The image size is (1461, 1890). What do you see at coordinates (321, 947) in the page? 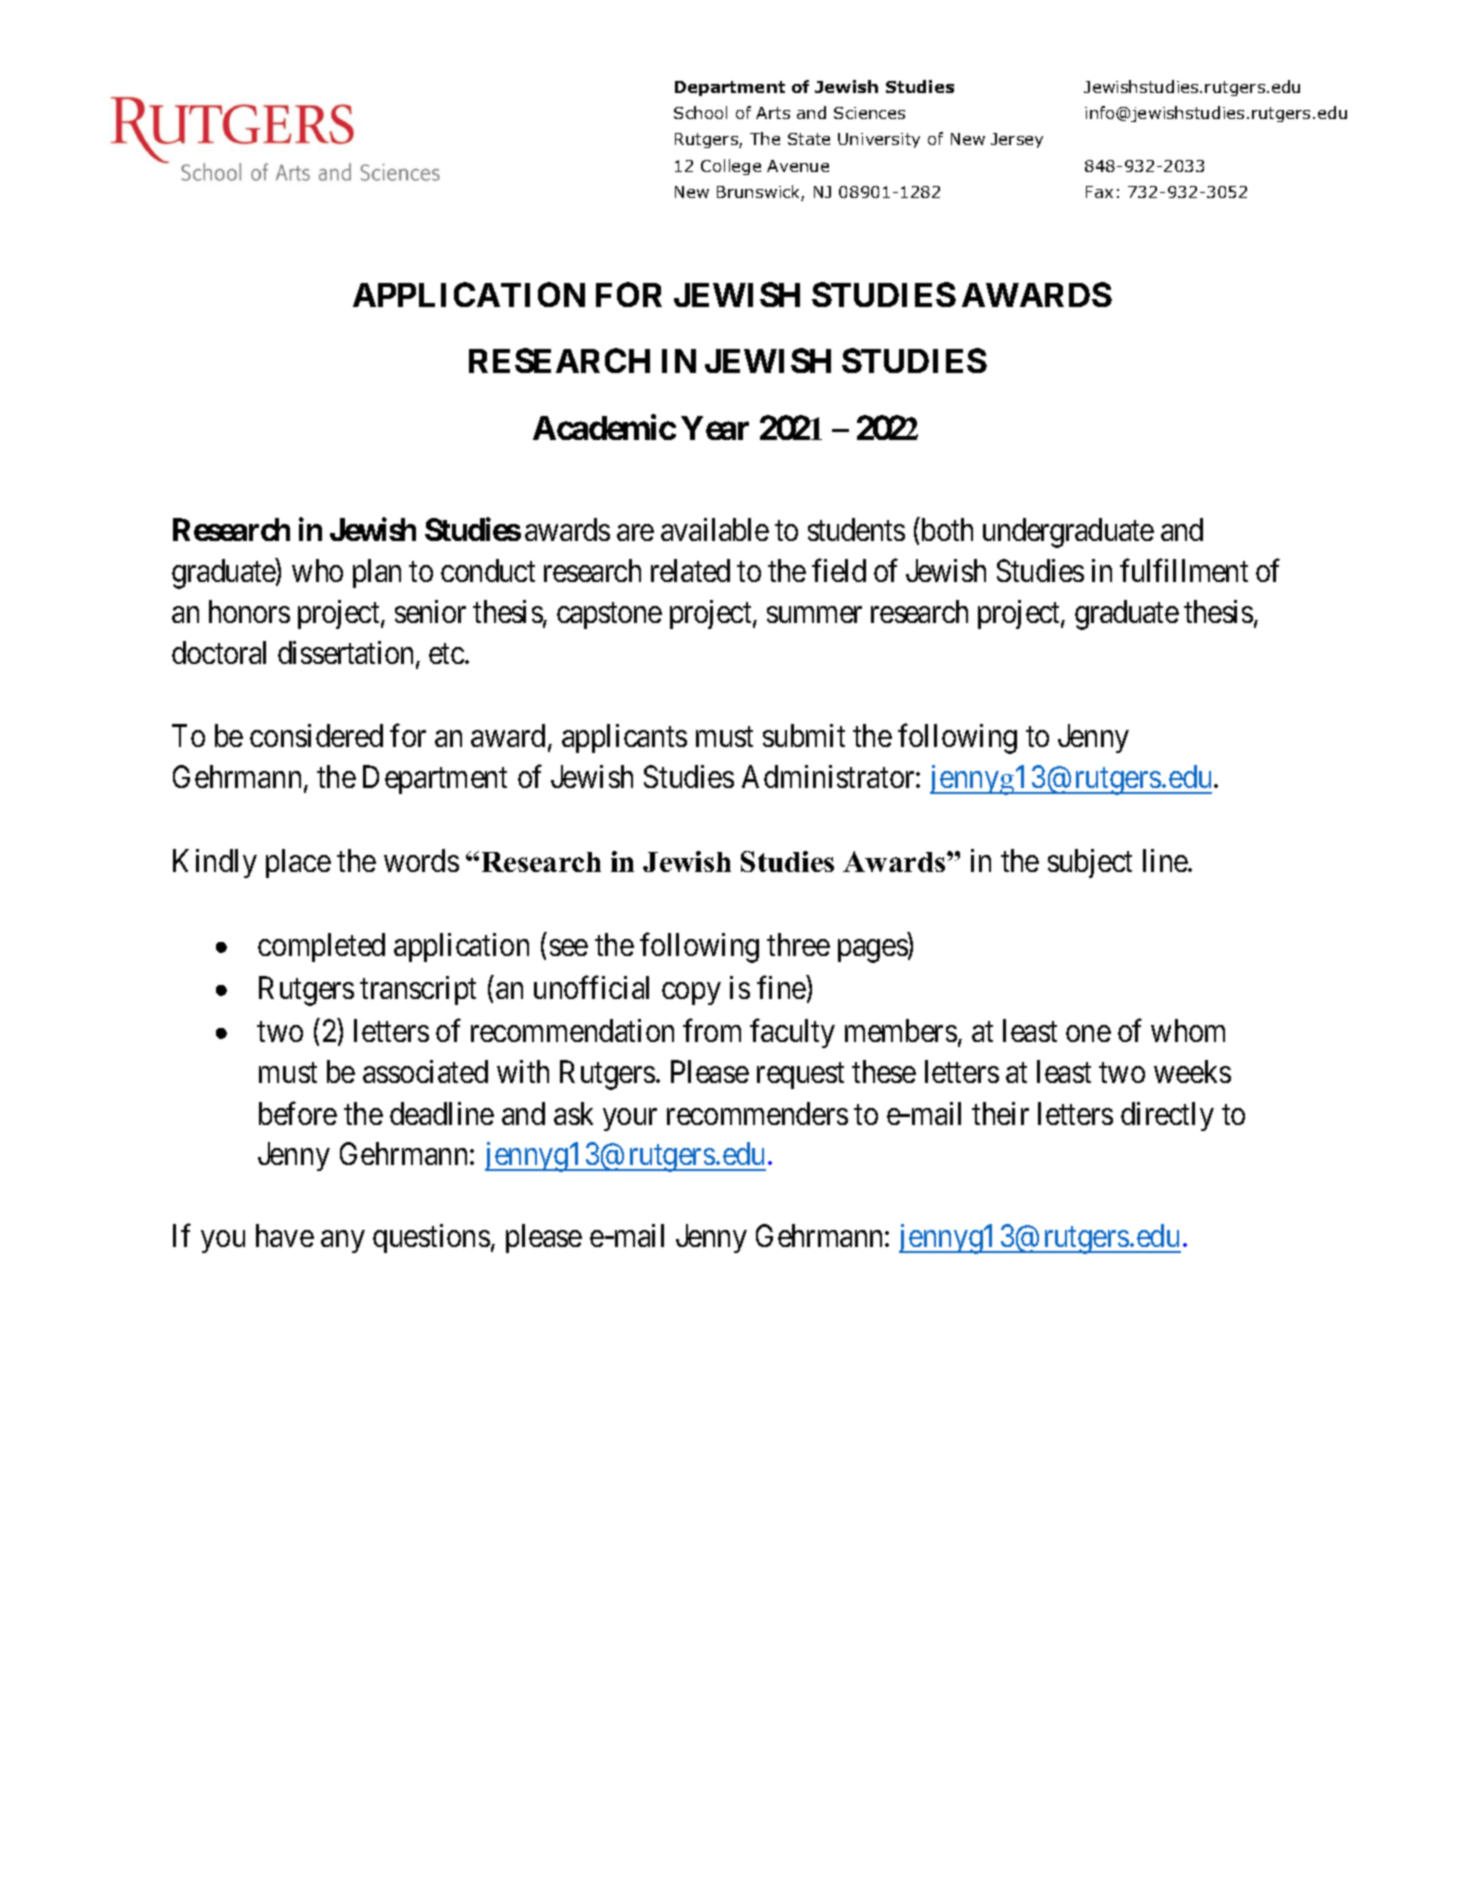
I see `completed` at bounding box center [321, 947].
